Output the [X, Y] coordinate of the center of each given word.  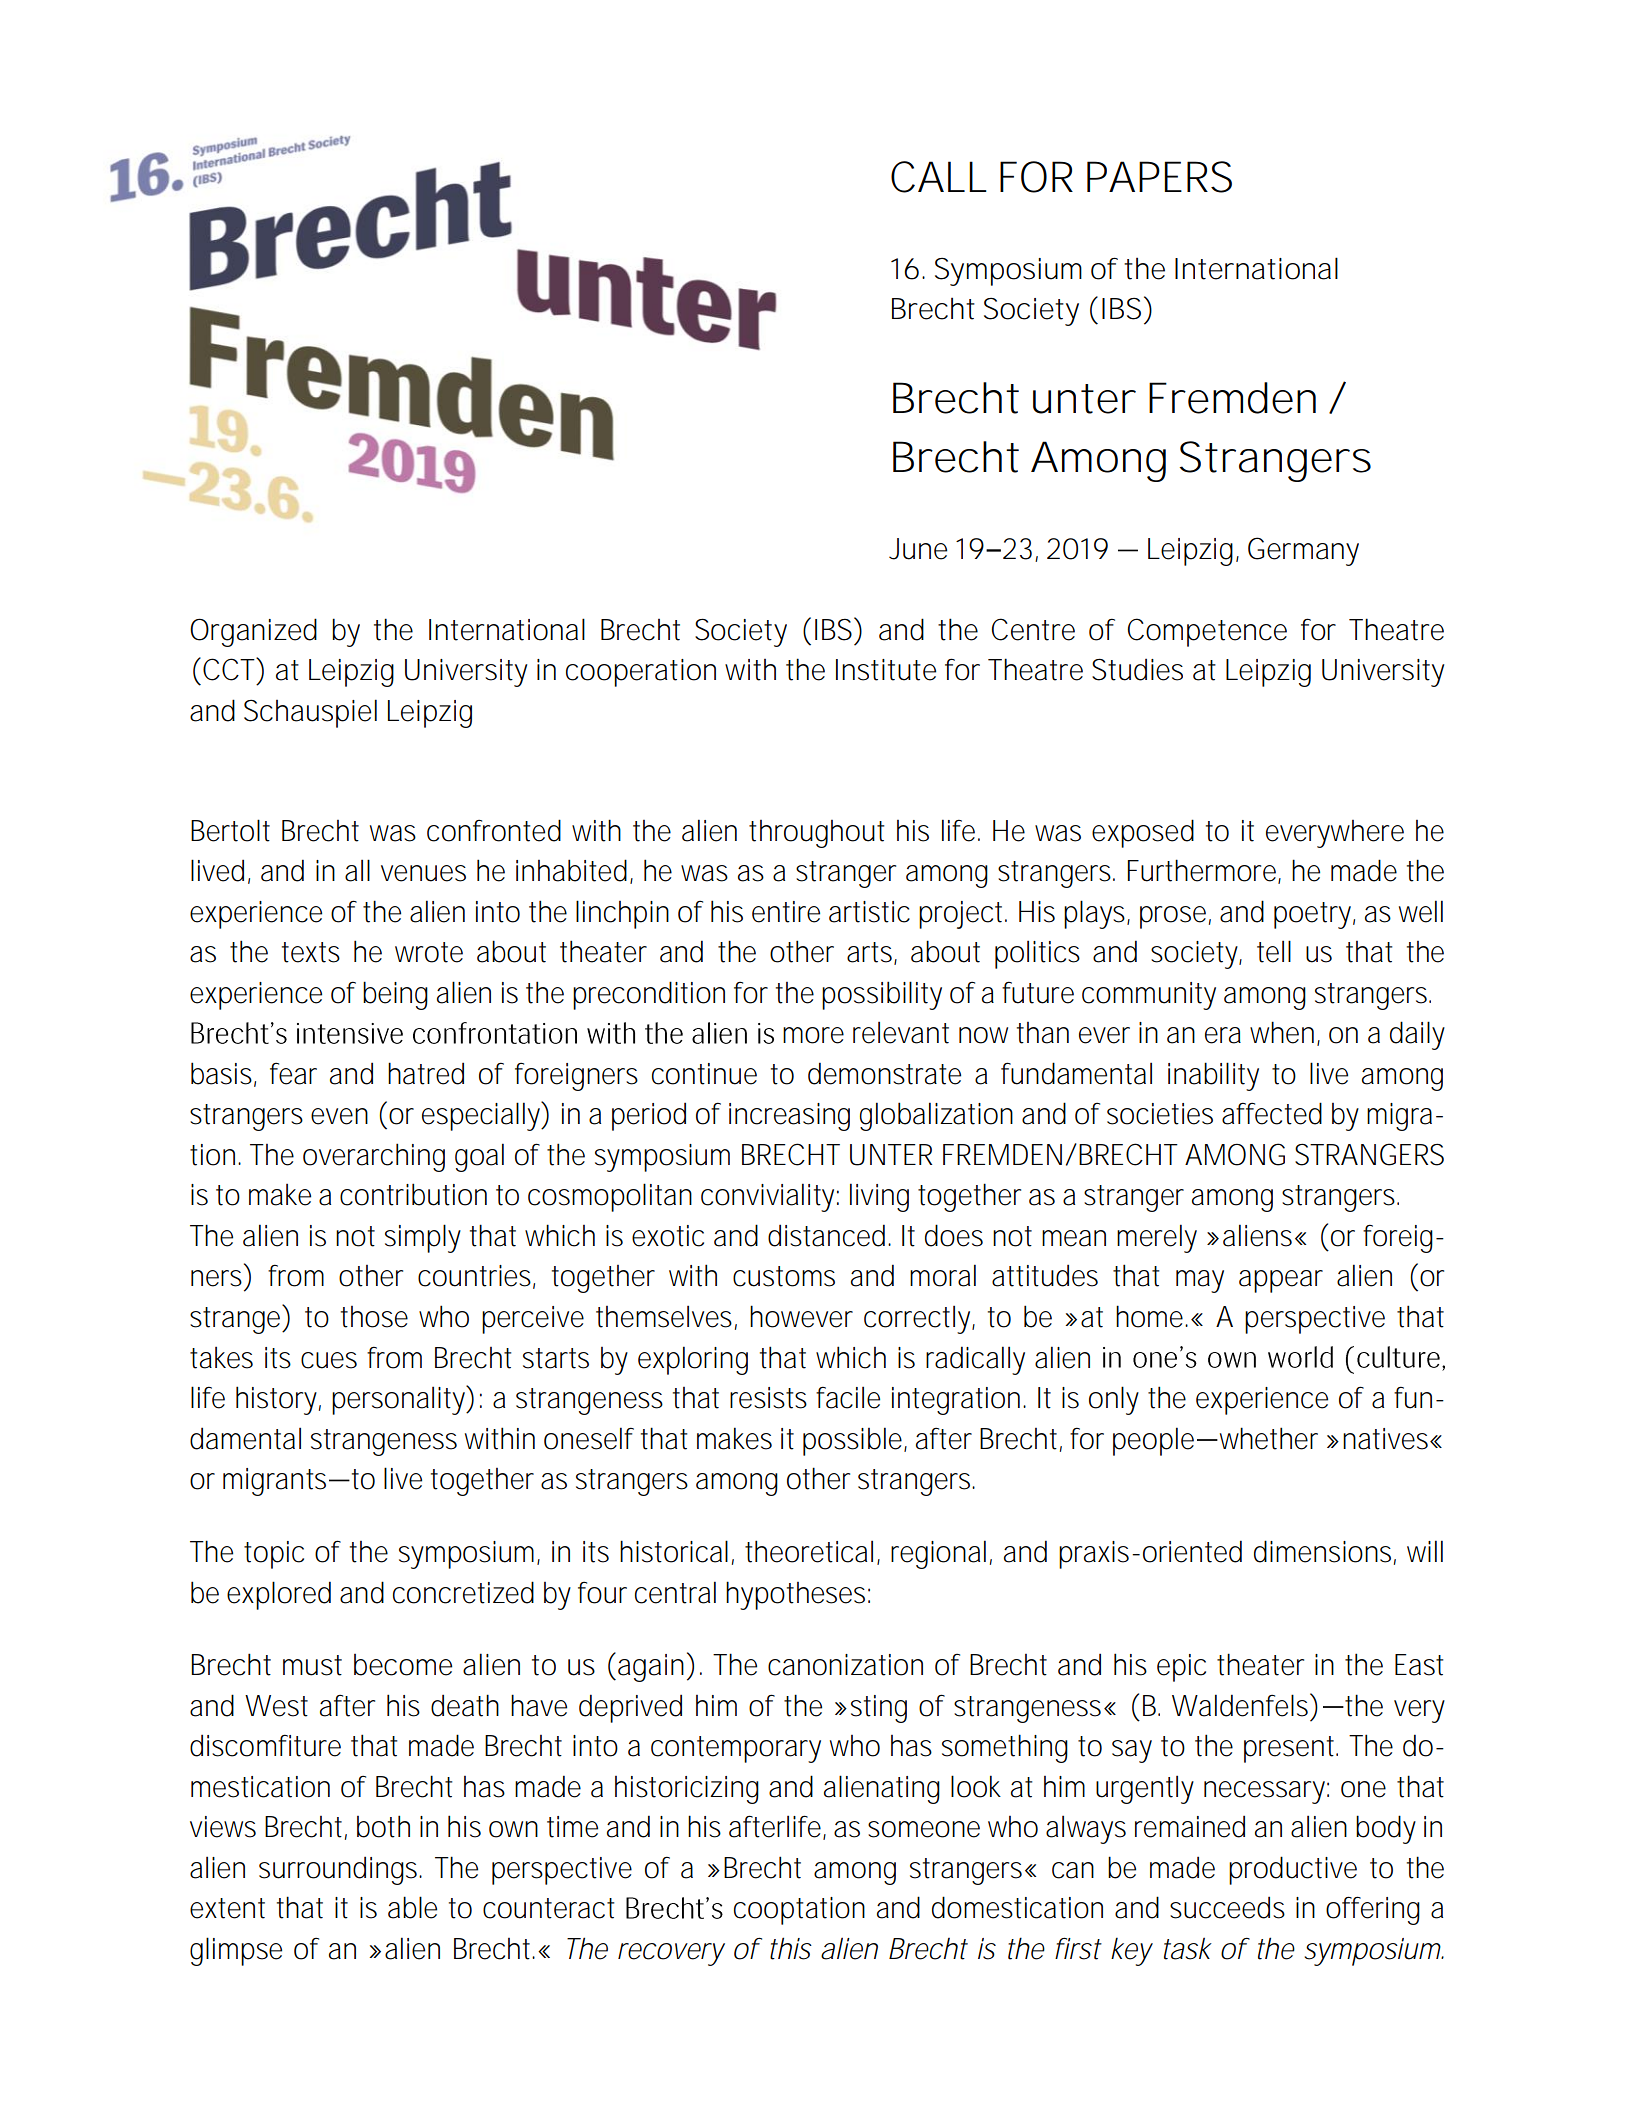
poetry [1312, 915]
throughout [816, 834]
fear [293, 1074]
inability [1213, 1076]
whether [1267, 1438]
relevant [901, 1032]
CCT [228, 669]
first [1078, 1948]
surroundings [338, 1870]
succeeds [1227, 1907]
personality [398, 1400]
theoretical [809, 1551]
